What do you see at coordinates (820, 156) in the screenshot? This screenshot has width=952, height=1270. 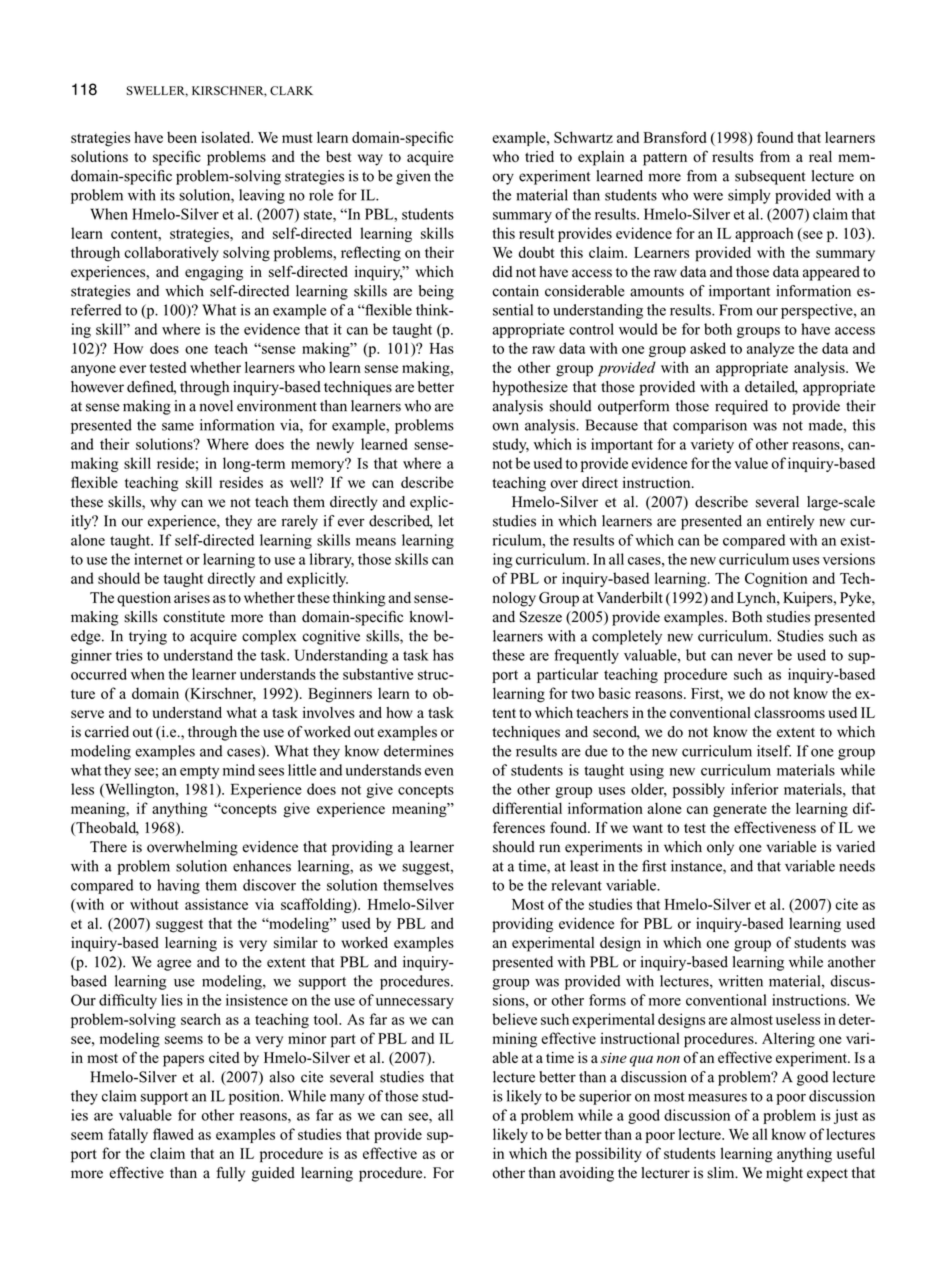 I see `real` at bounding box center [820, 156].
